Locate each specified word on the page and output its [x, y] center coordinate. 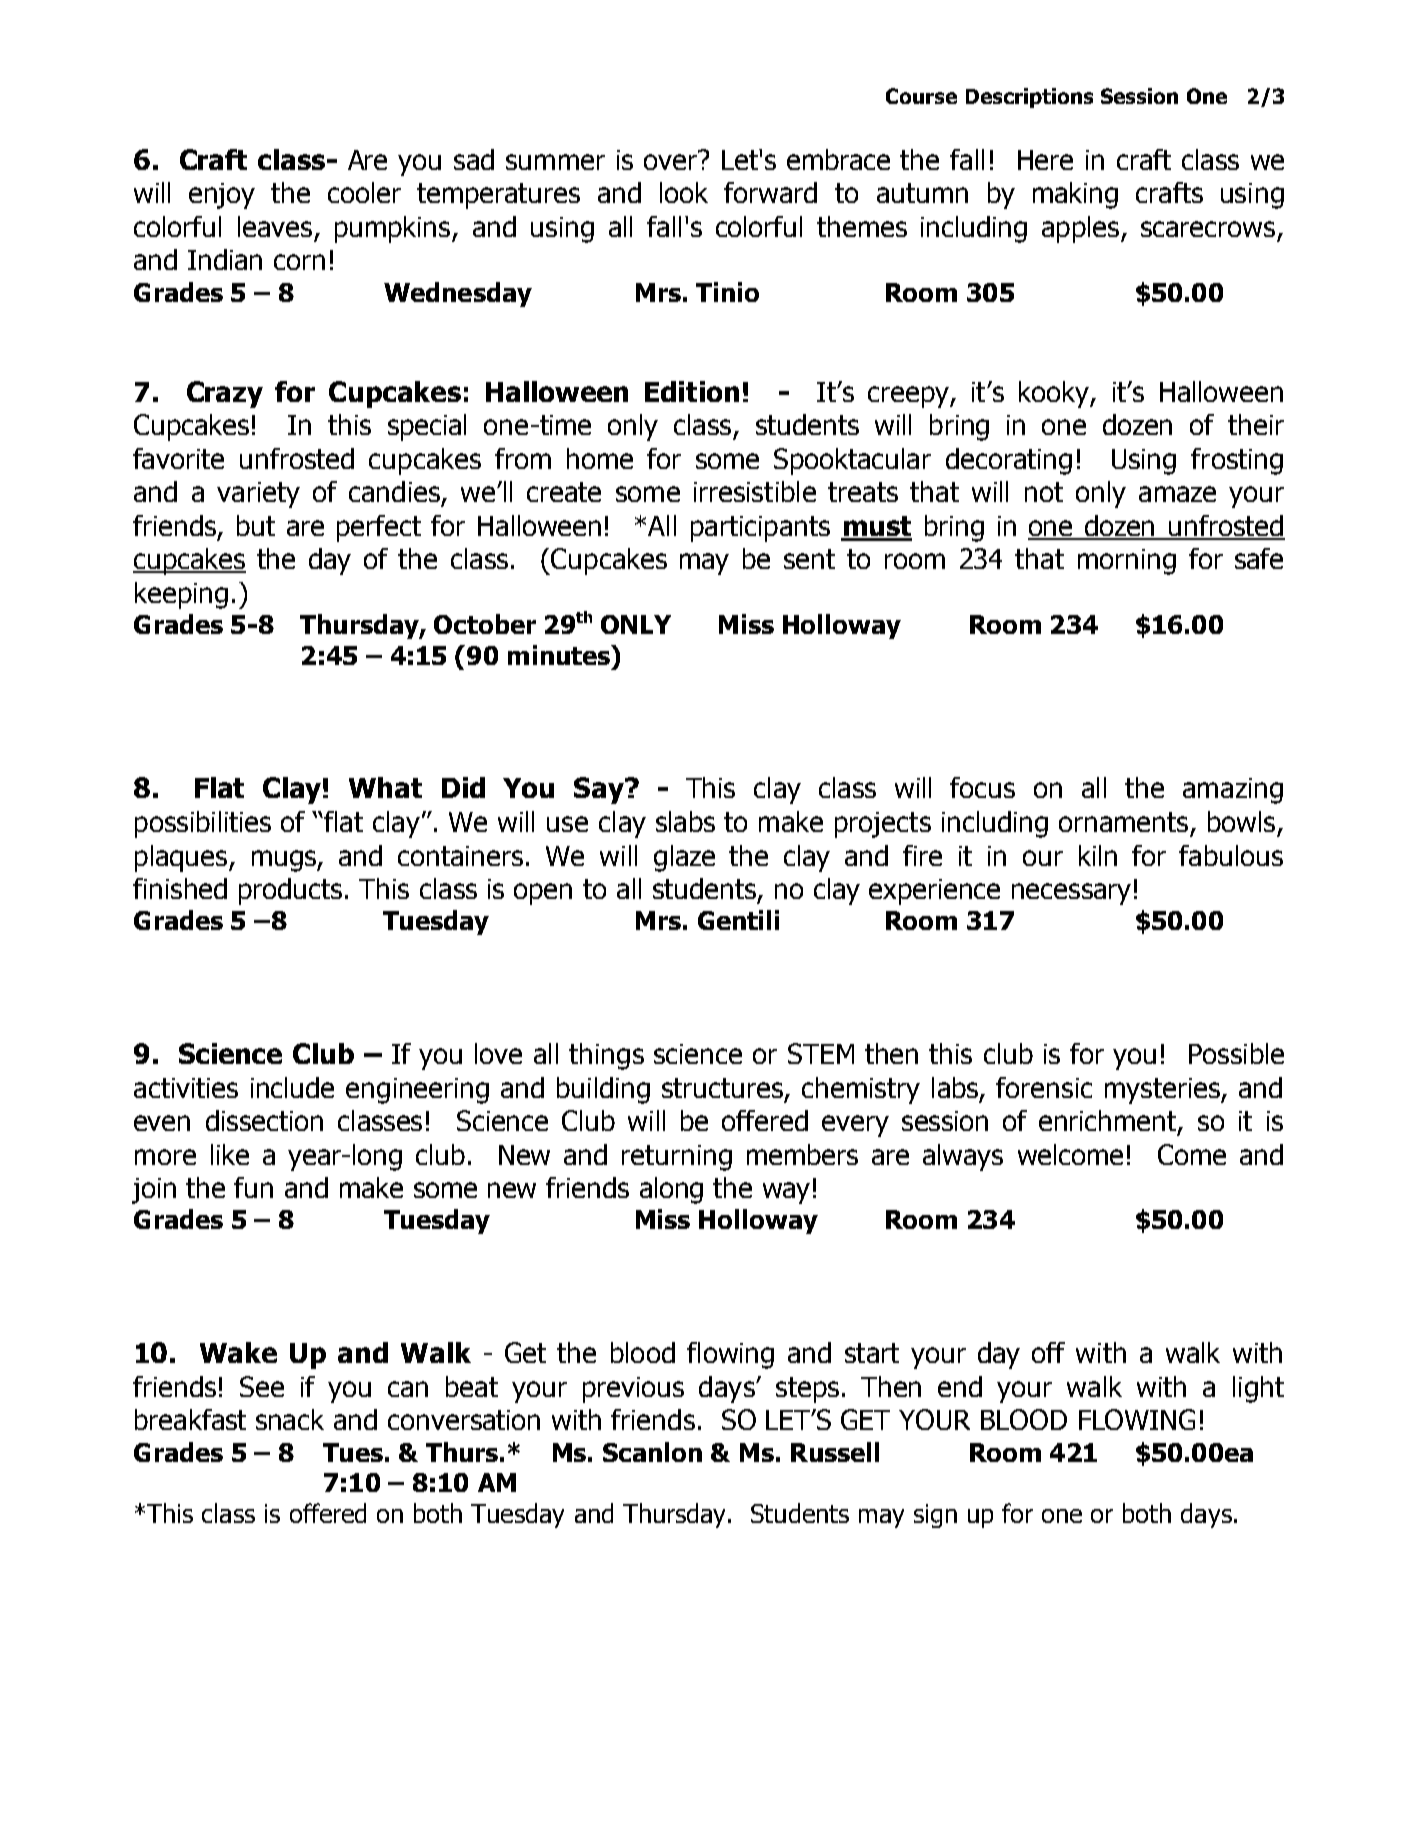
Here [1045, 160]
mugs [285, 861]
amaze [1177, 494]
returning [677, 1158]
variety [258, 495]
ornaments [1123, 822]
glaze [684, 858]
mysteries [1163, 1091]
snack [290, 1419]
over [671, 160]
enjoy [222, 196]
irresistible [755, 491]
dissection [264, 1120]
